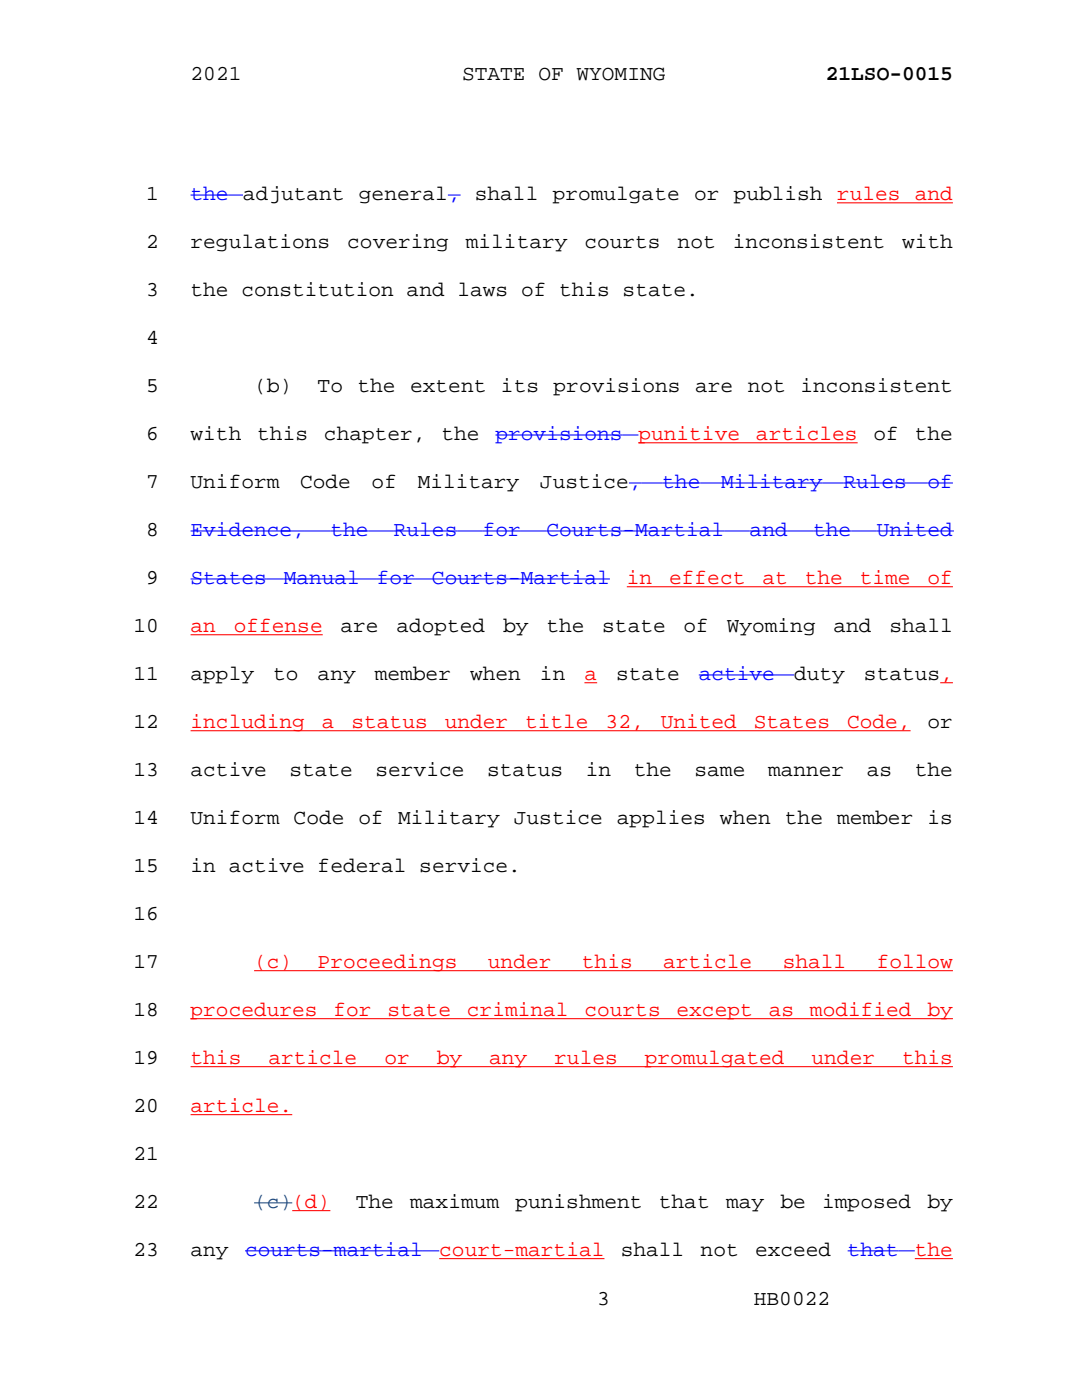  Describe the element at coordinates (557, 722) in the page. I see `title` at that location.
